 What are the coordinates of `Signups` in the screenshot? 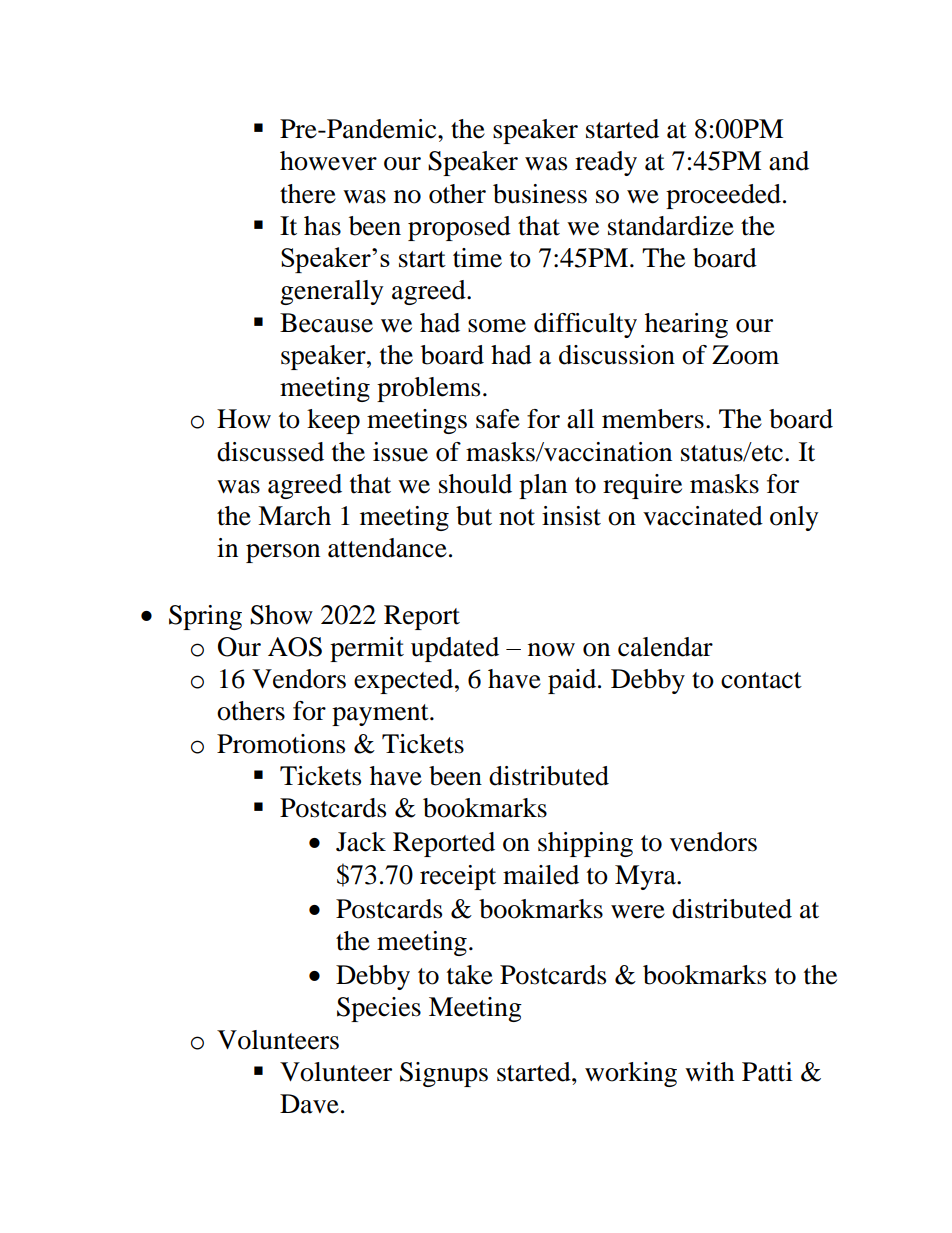 It's located at (444, 1074).
